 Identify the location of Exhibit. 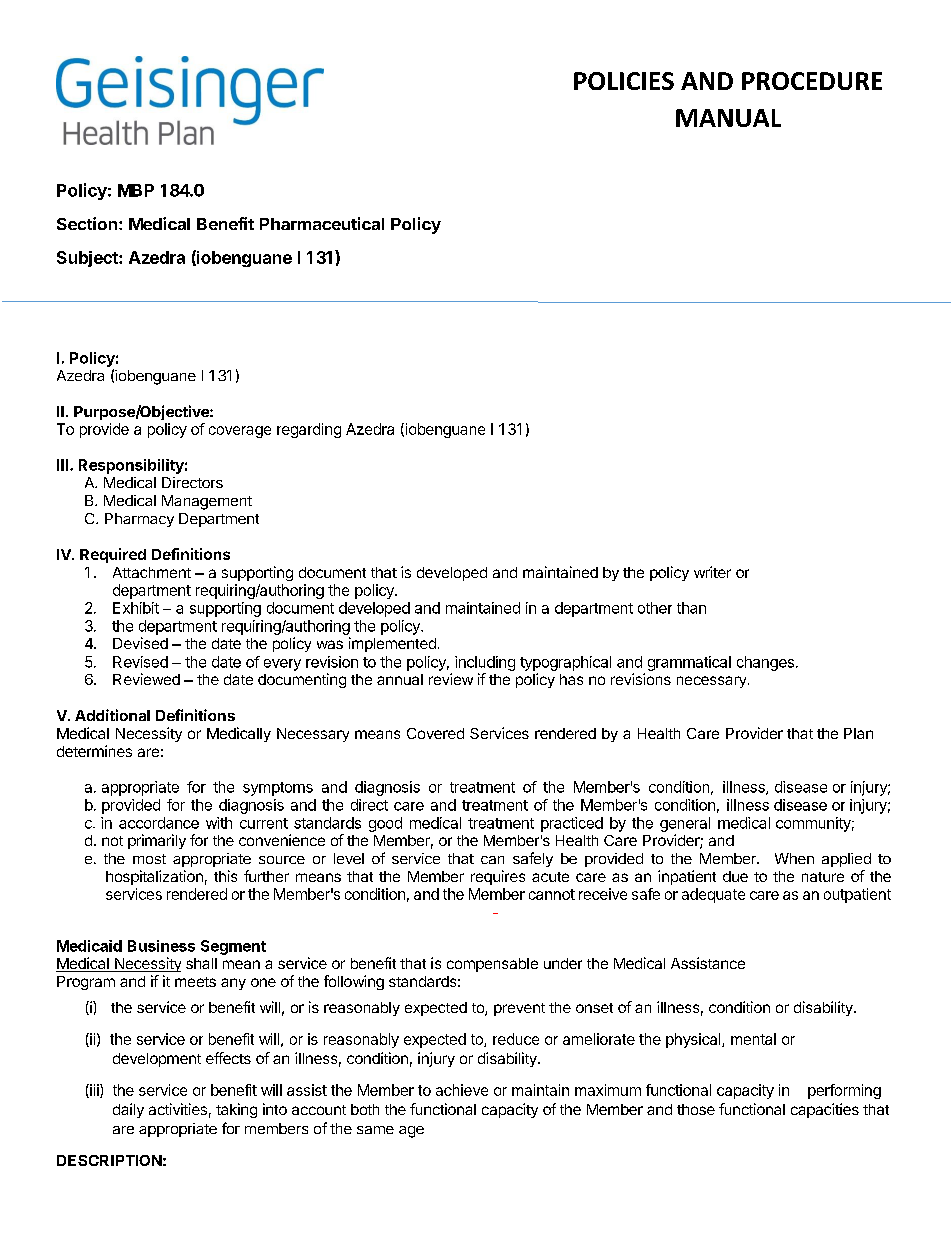
(136, 608).
